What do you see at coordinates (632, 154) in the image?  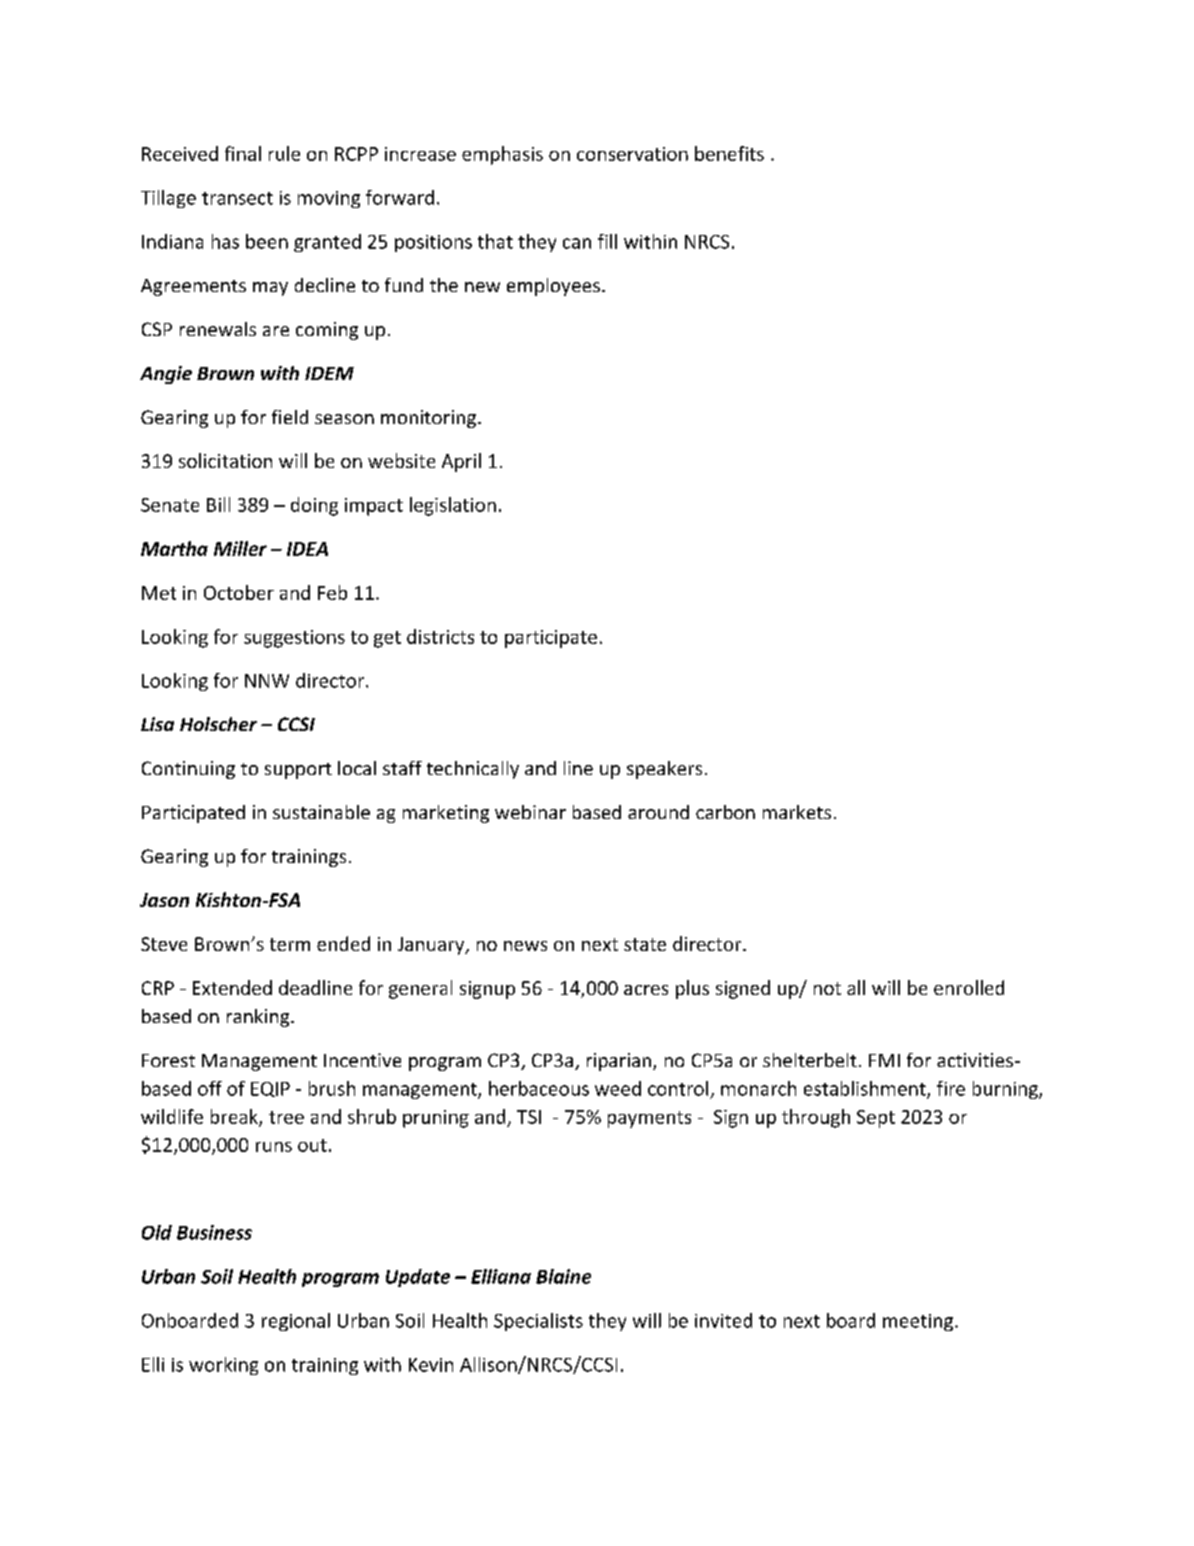 I see `conservation` at bounding box center [632, 154].
